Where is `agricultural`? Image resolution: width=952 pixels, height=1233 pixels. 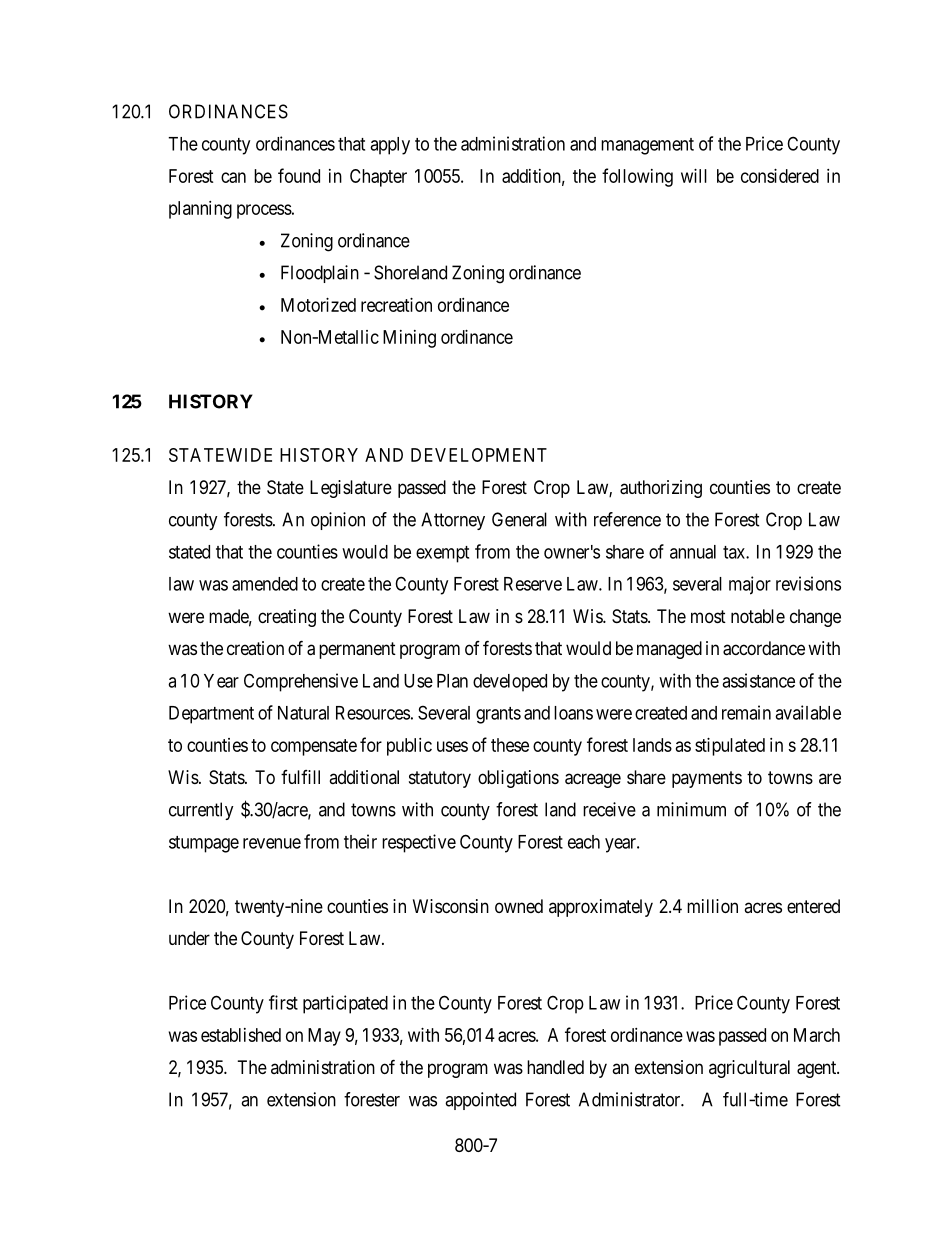
agricultural is located at coordinates (749, 1069).
